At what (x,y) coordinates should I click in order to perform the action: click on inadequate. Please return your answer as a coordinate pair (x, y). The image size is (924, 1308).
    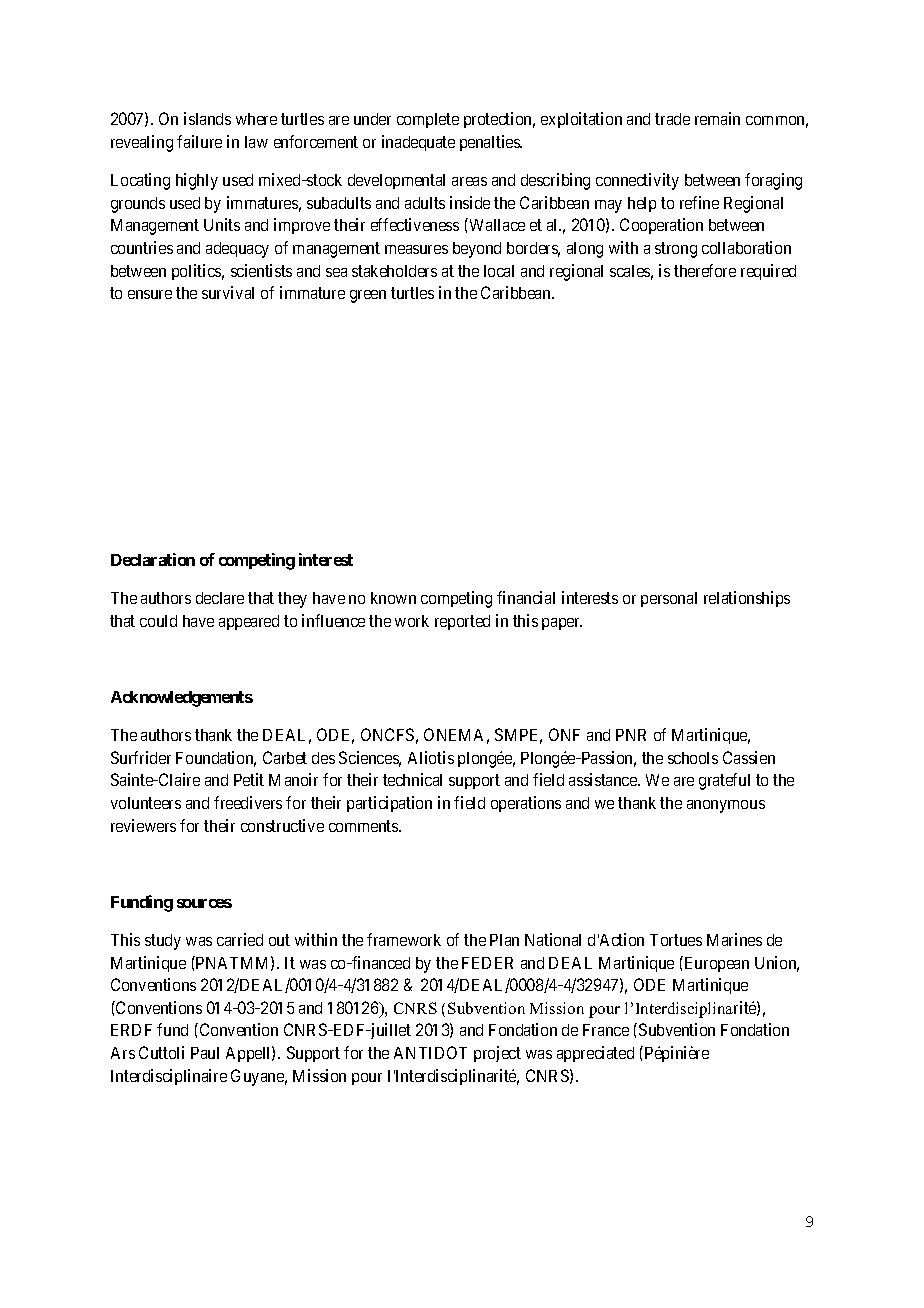
    Looking at the image, I should click on (418, 143).
